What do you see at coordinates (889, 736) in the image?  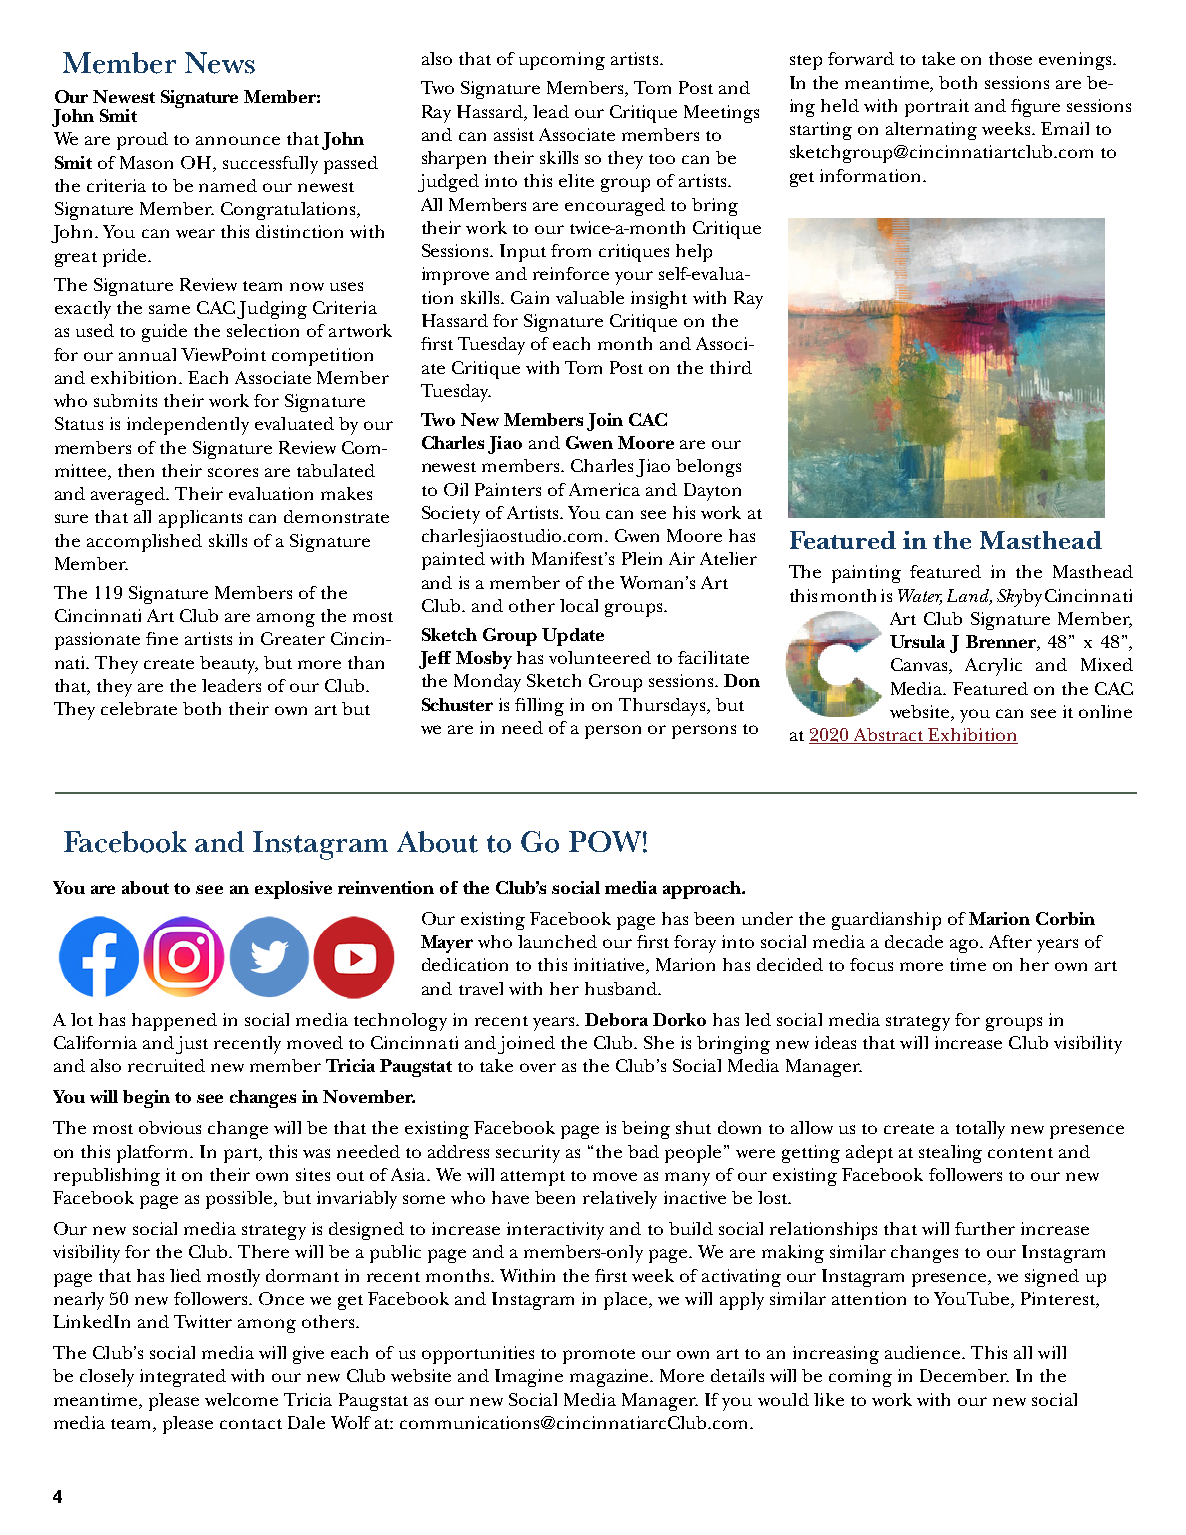 I see `Abstract` at bounding box center [889, 736].
